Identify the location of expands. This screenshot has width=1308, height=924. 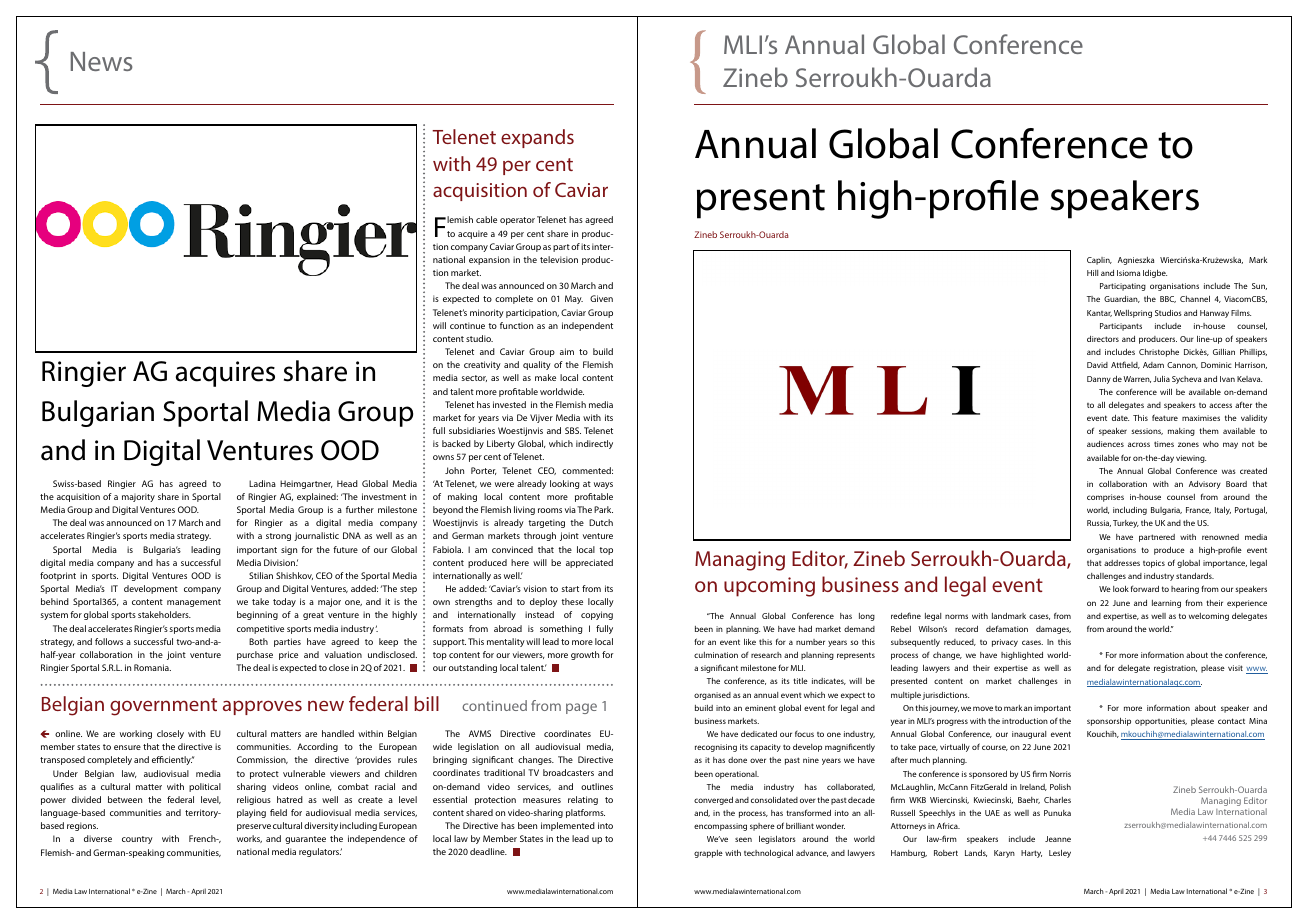
(537, 138).
